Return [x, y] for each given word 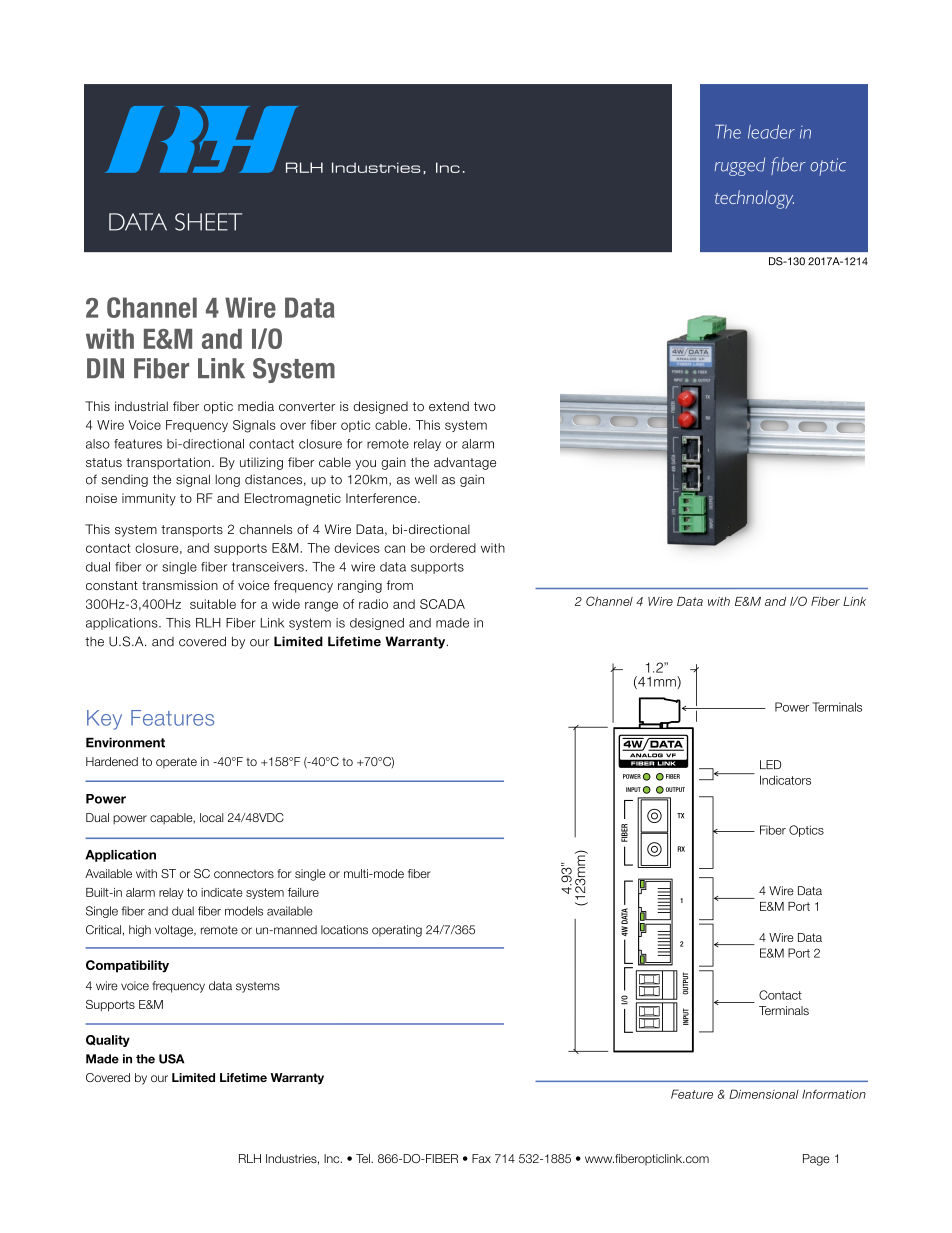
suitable [213, 604]
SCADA [442, 604]
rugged [740, 166]
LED [770, 764]
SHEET [208, 222]
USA [172, 1059]
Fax [481, 1158]
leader [771, 132]
